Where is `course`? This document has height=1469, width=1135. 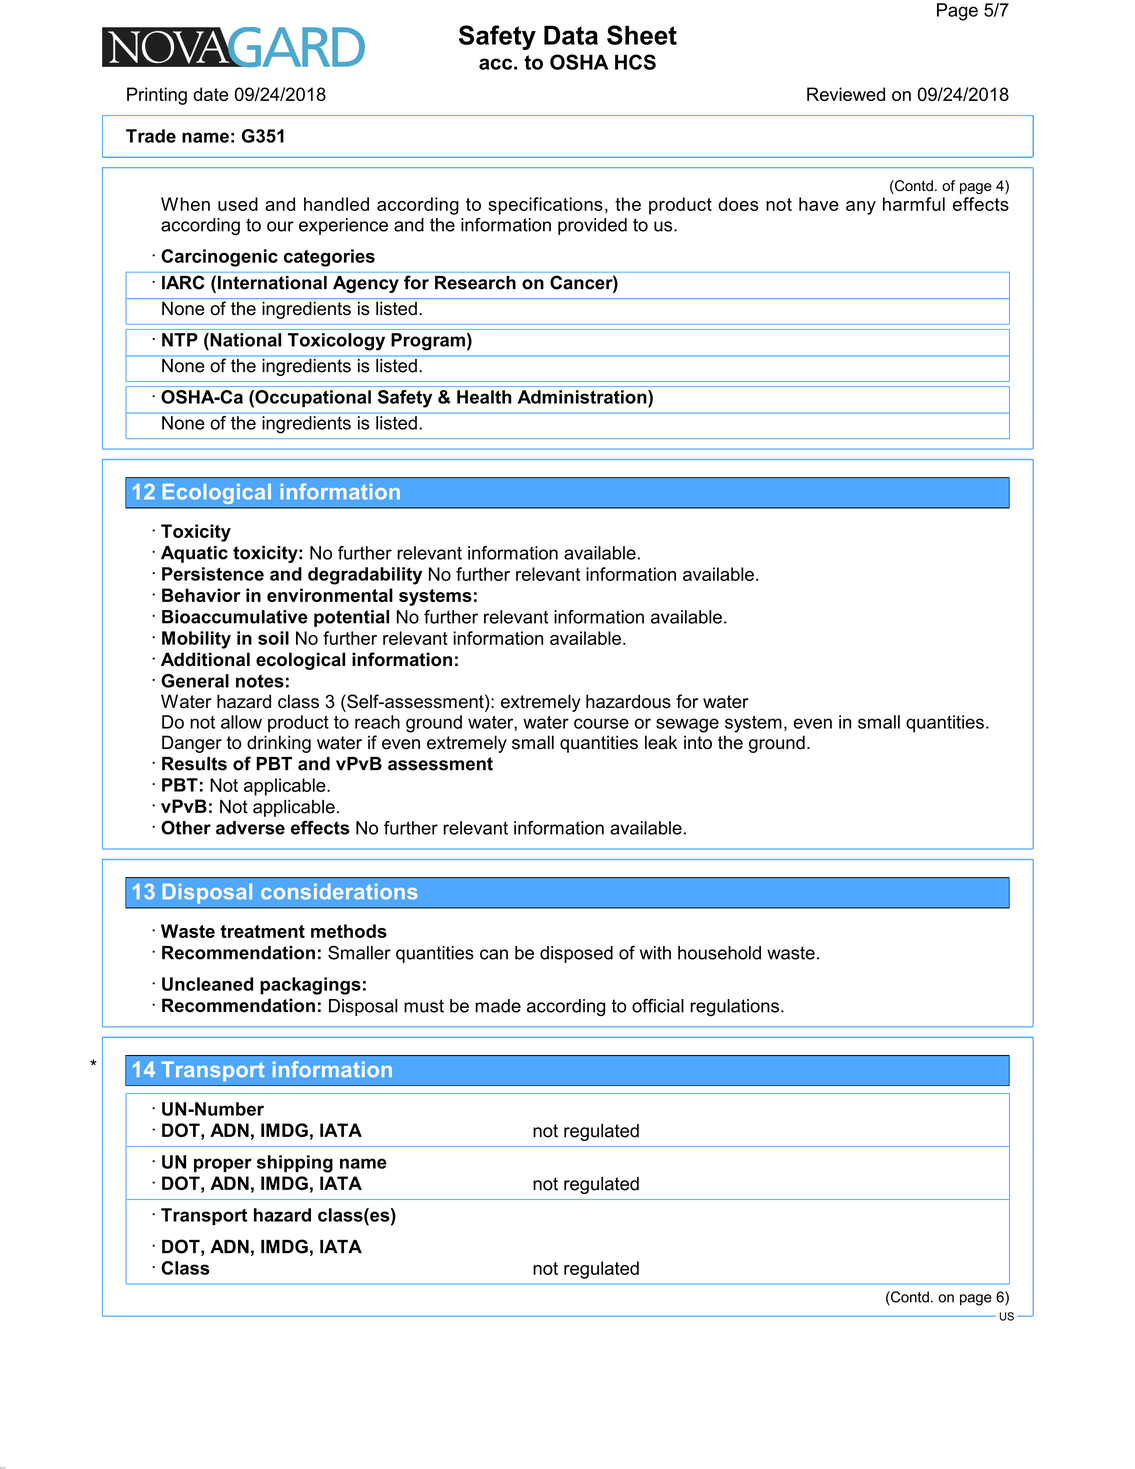
course is located at coordinates (601, 723).
